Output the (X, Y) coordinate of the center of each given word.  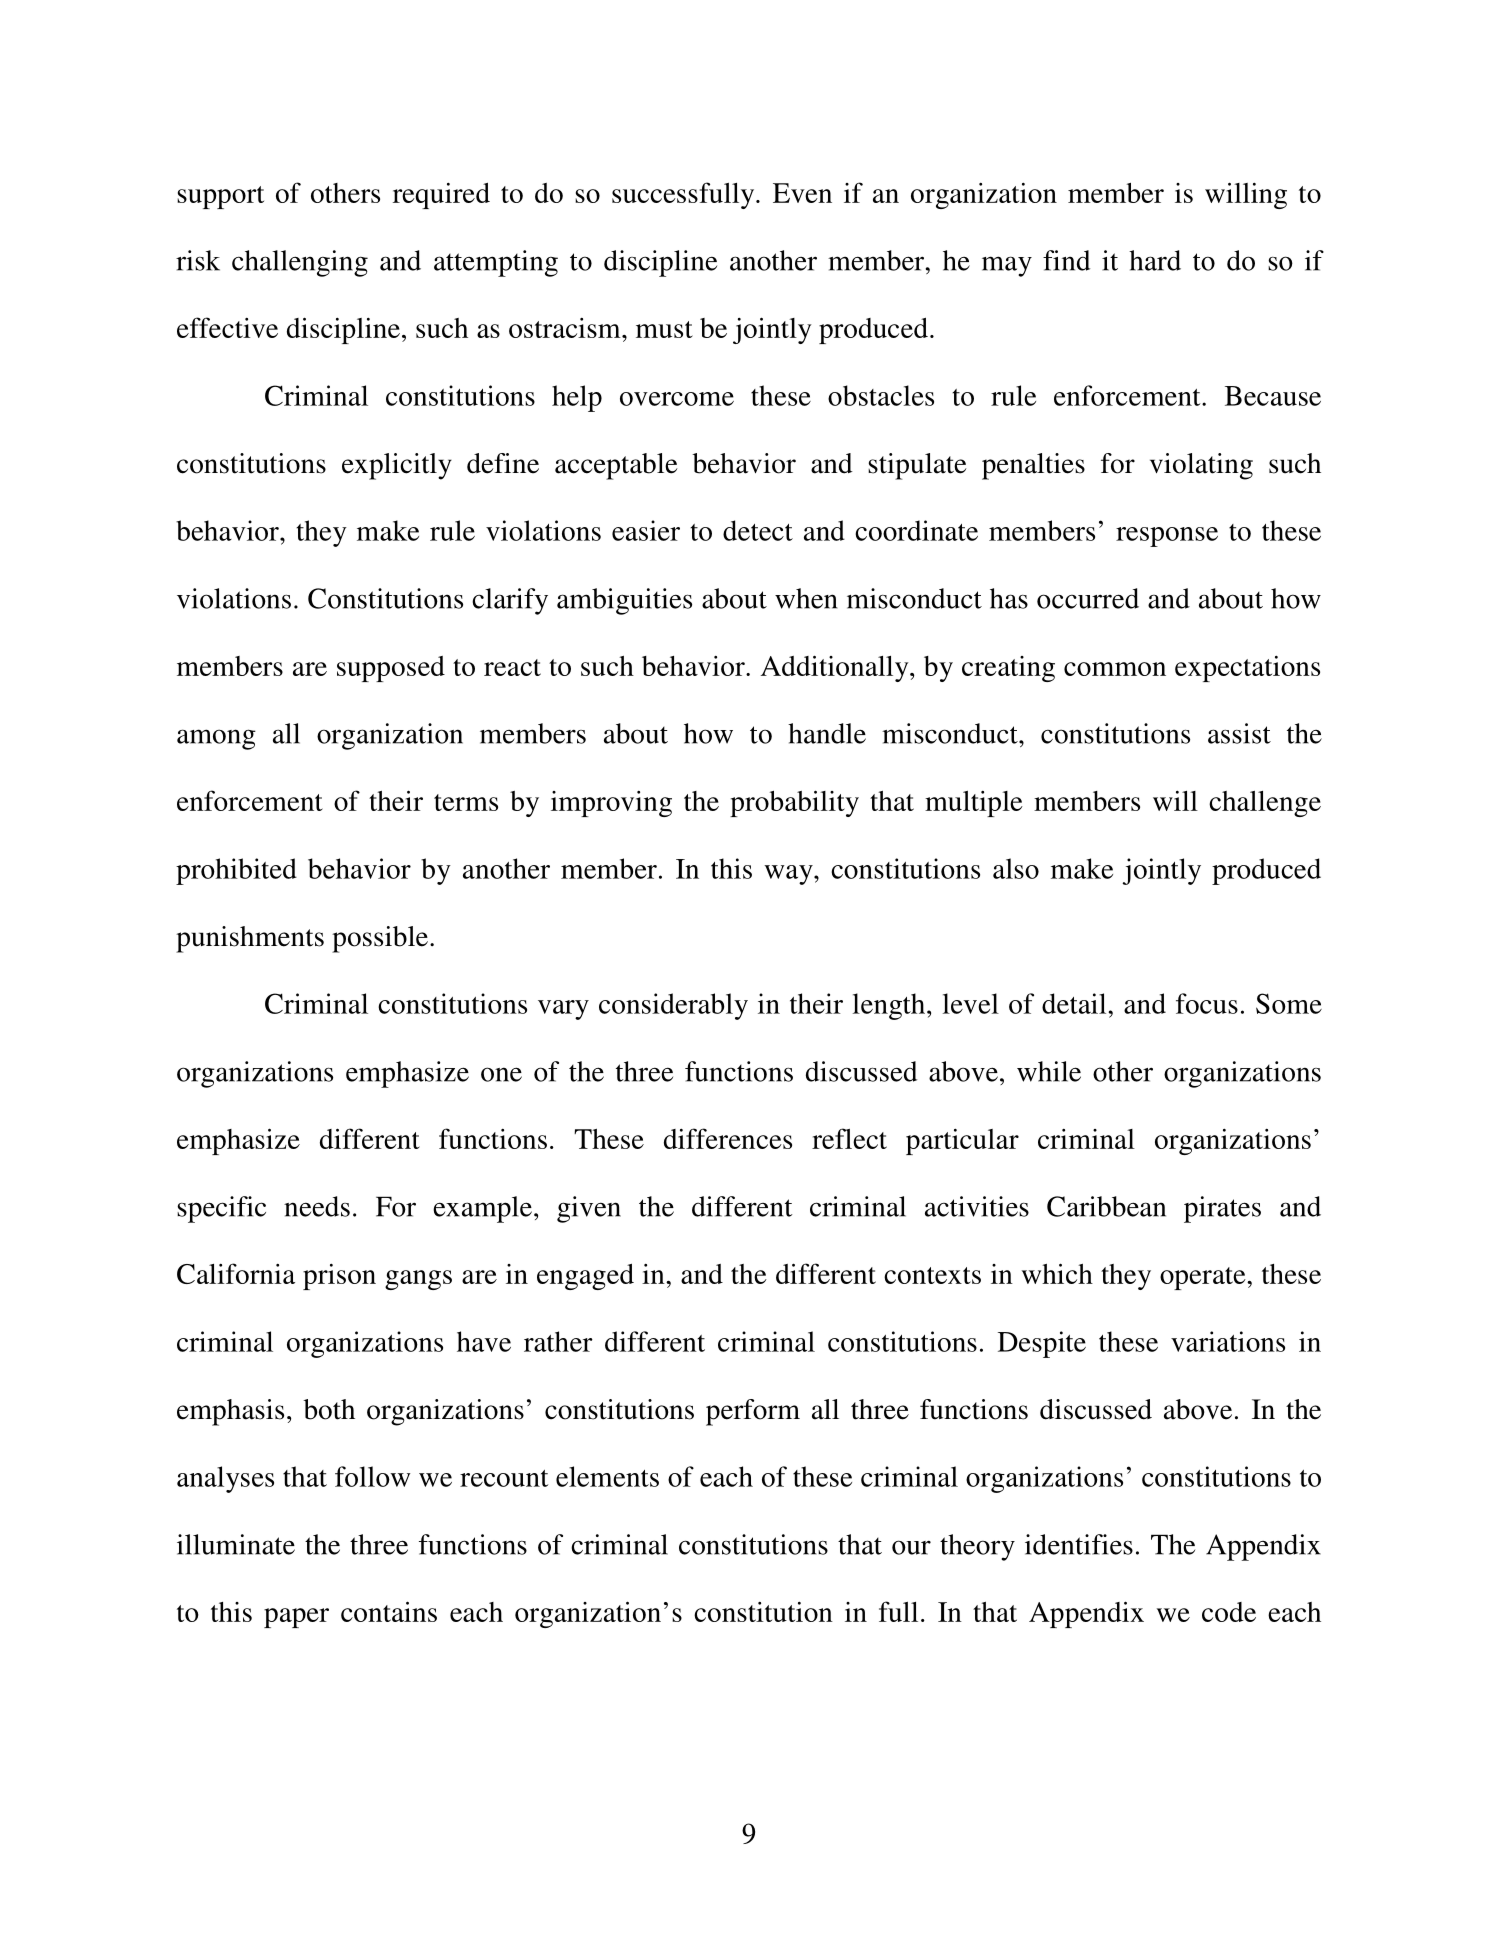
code (1229, 1612)
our (911, 1547)
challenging (300, 263)
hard (1155, 260)
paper (296, 1618)
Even (802, 193)
